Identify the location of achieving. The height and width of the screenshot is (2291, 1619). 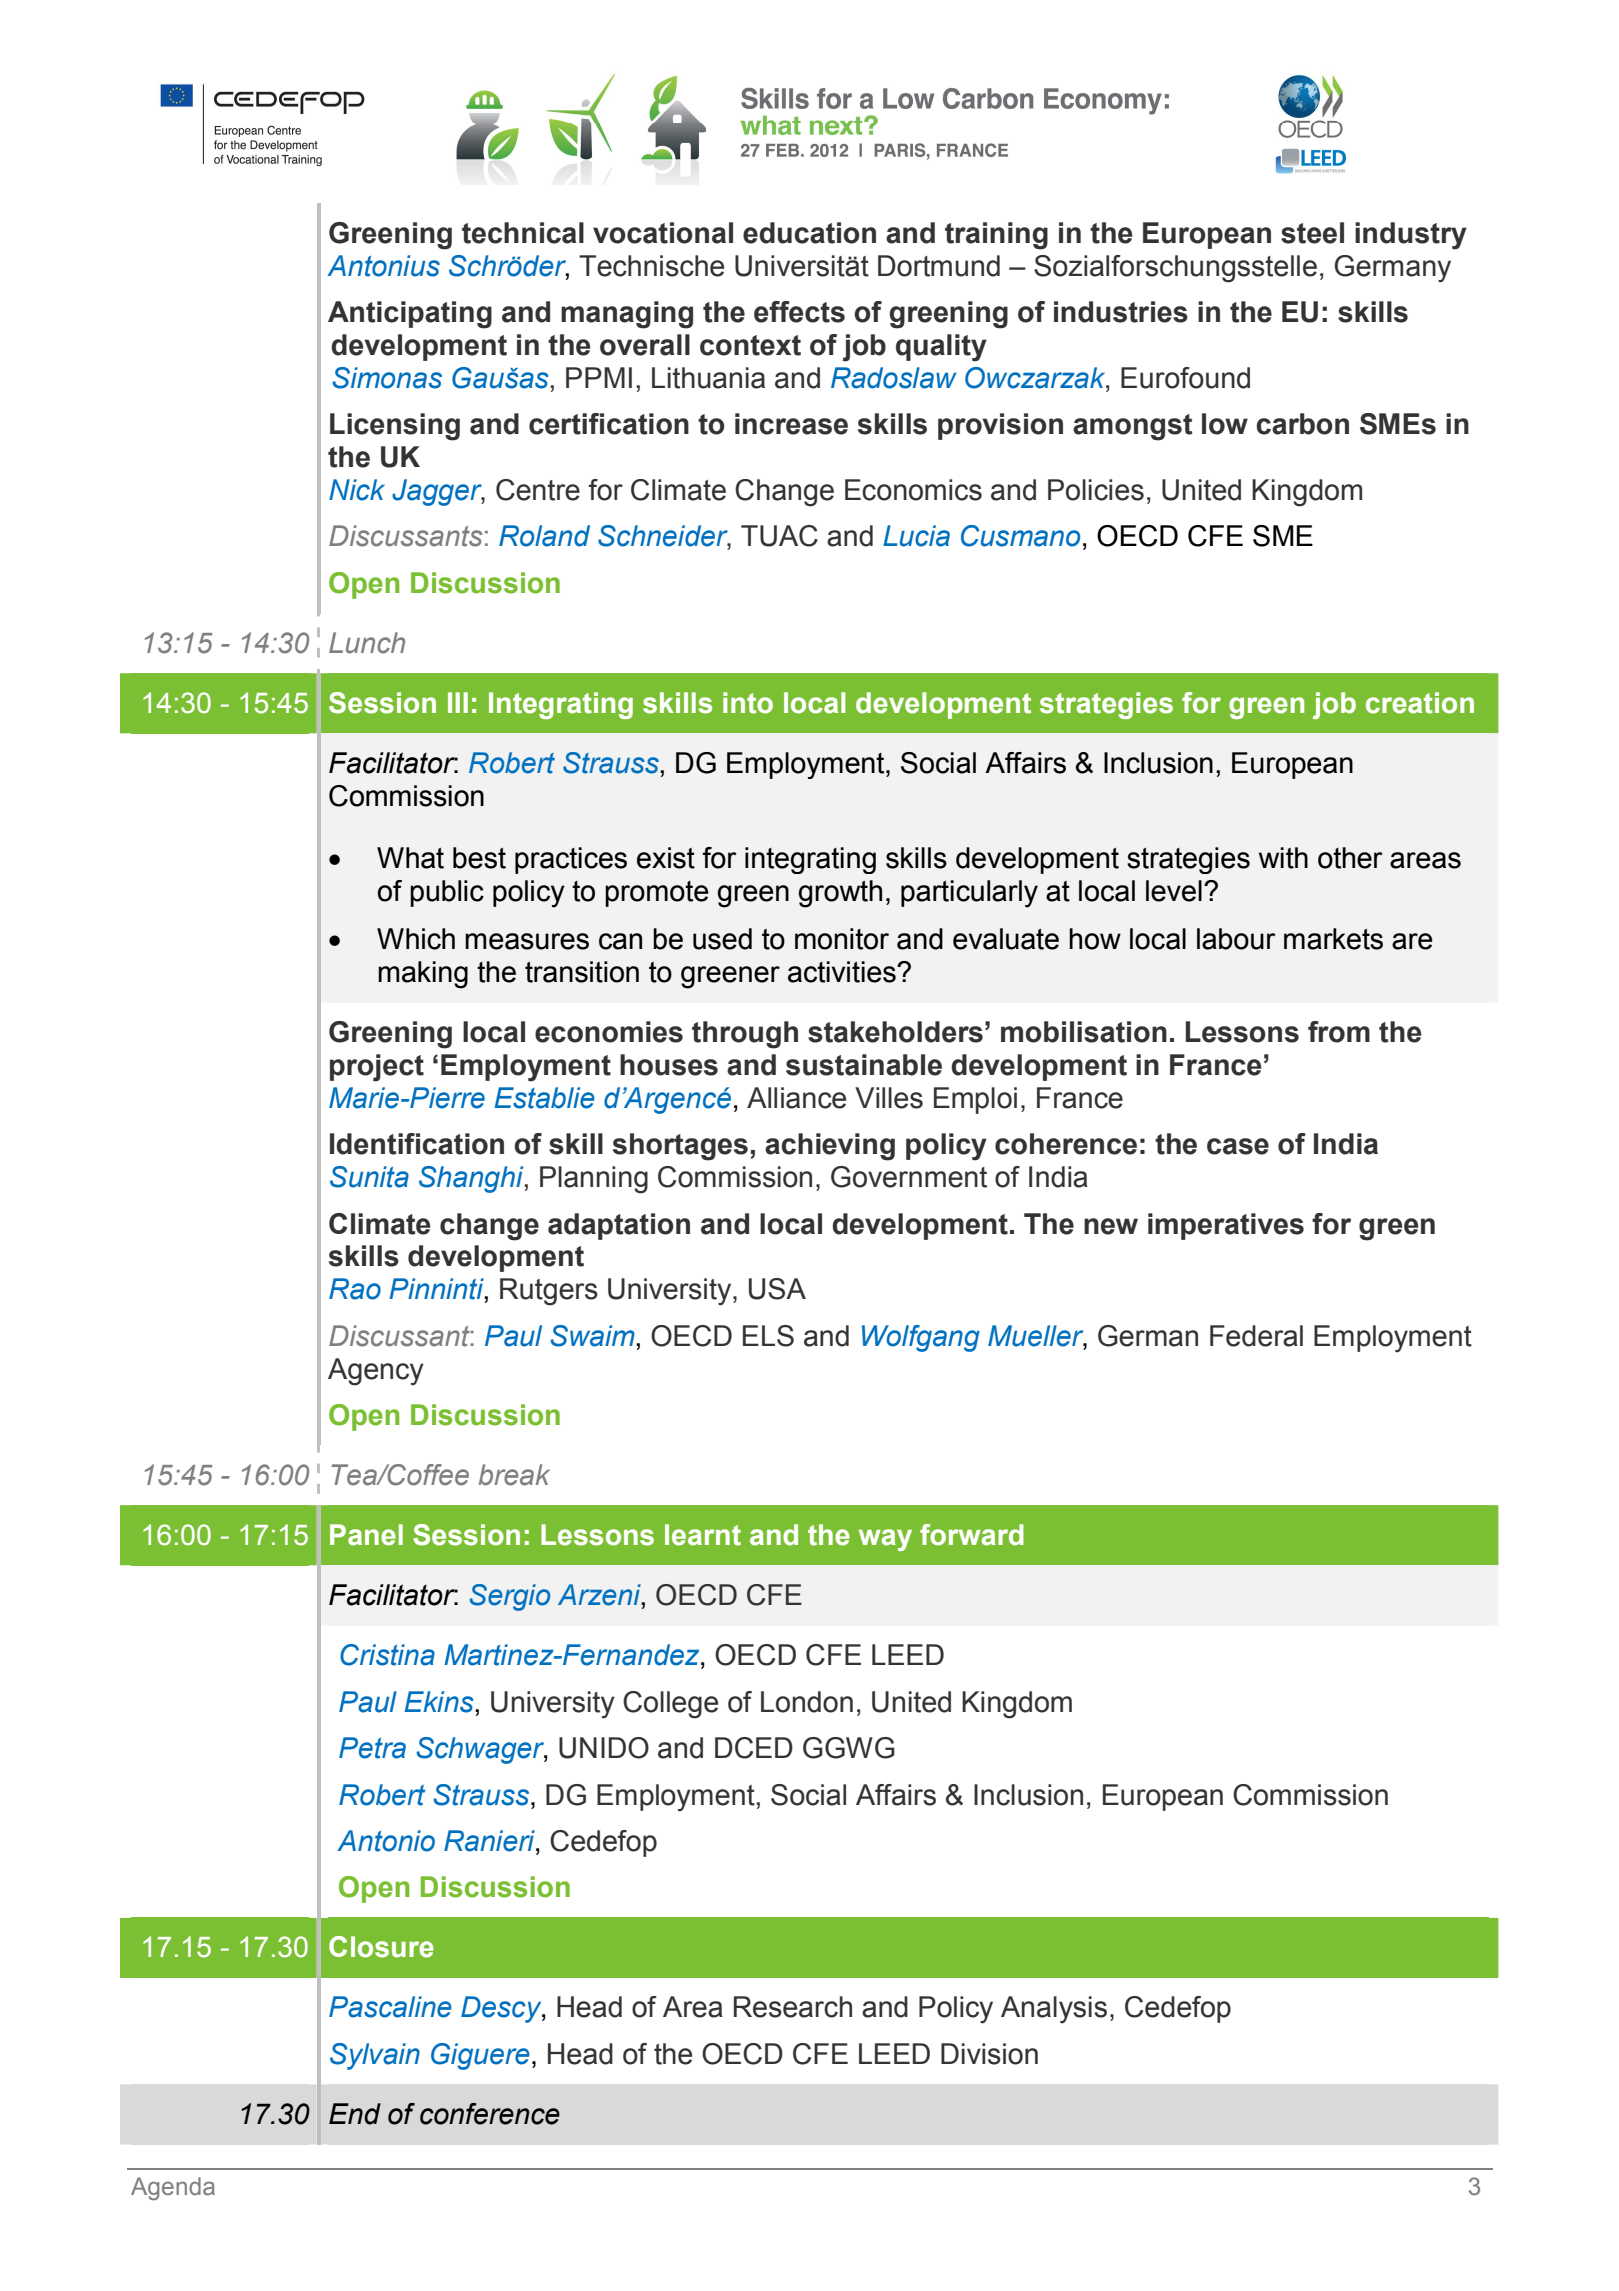
(830, 1147).
